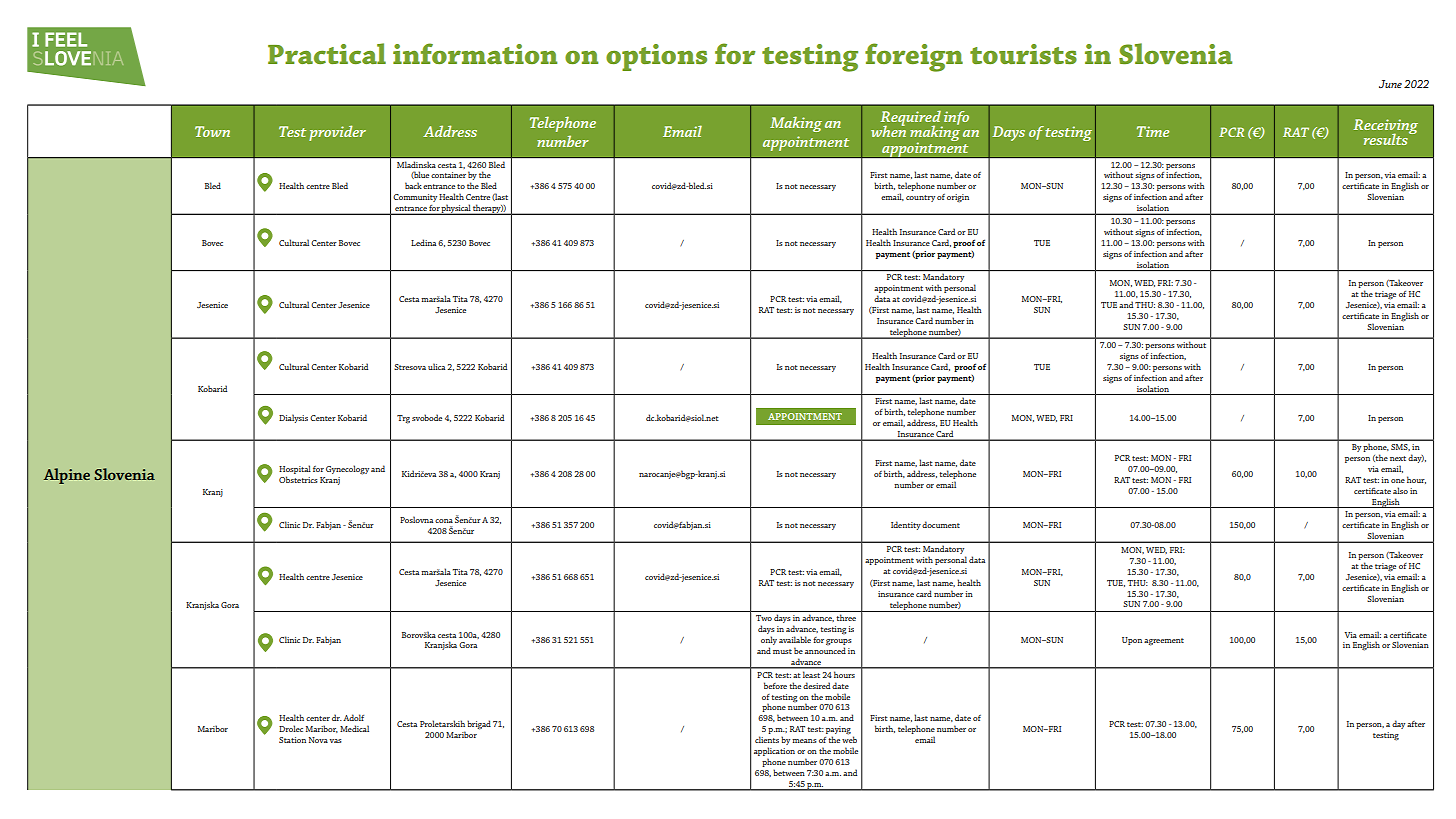 The height and width of the screenshot is (819, 1456). Describe the element at coordinates (767, 739) in the screenshot. I see `clients` at that location.
